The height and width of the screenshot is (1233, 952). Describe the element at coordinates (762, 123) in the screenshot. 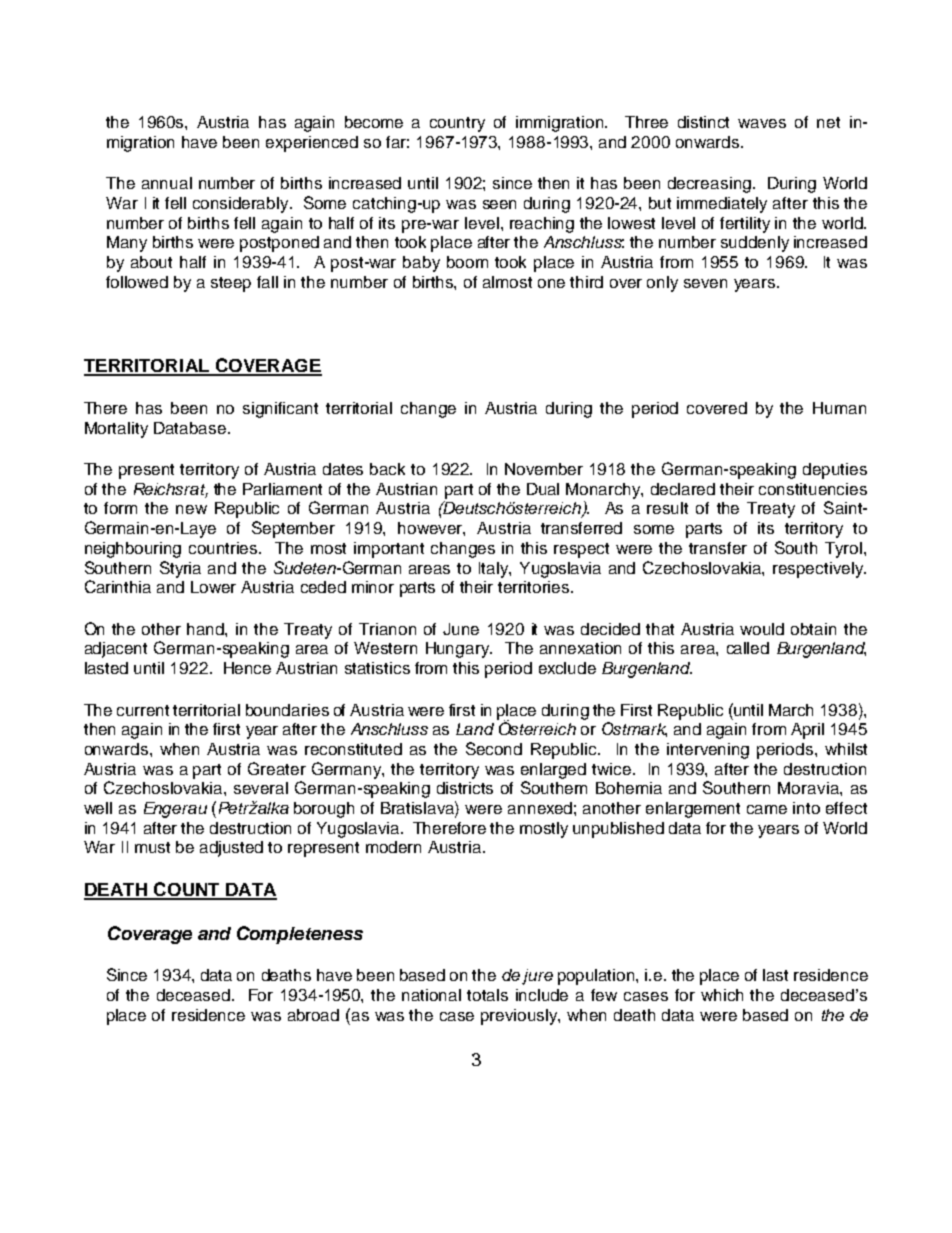

I see `waves` at that location.
